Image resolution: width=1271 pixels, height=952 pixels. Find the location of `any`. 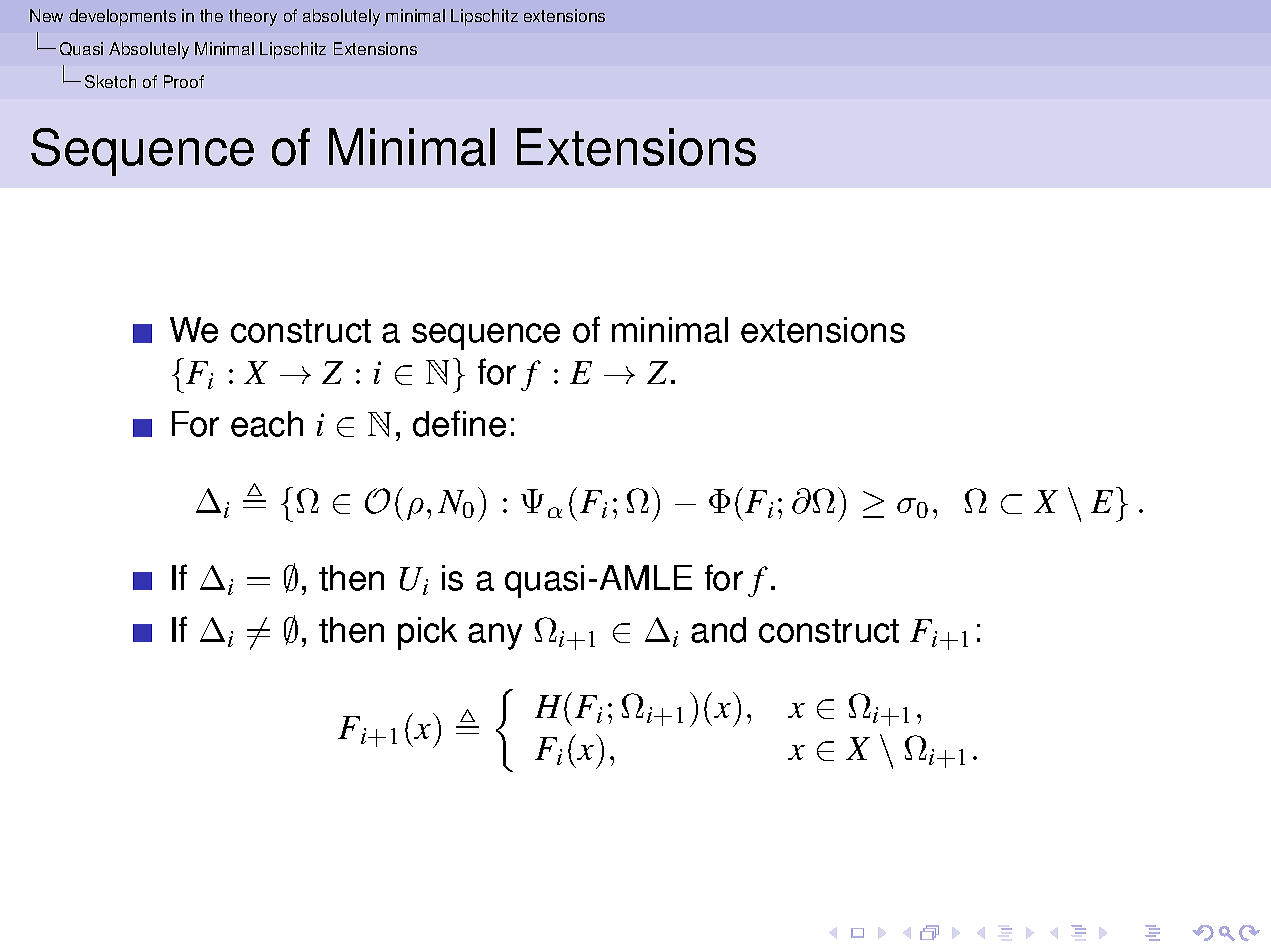

any is located at coordinates (495, 636).
